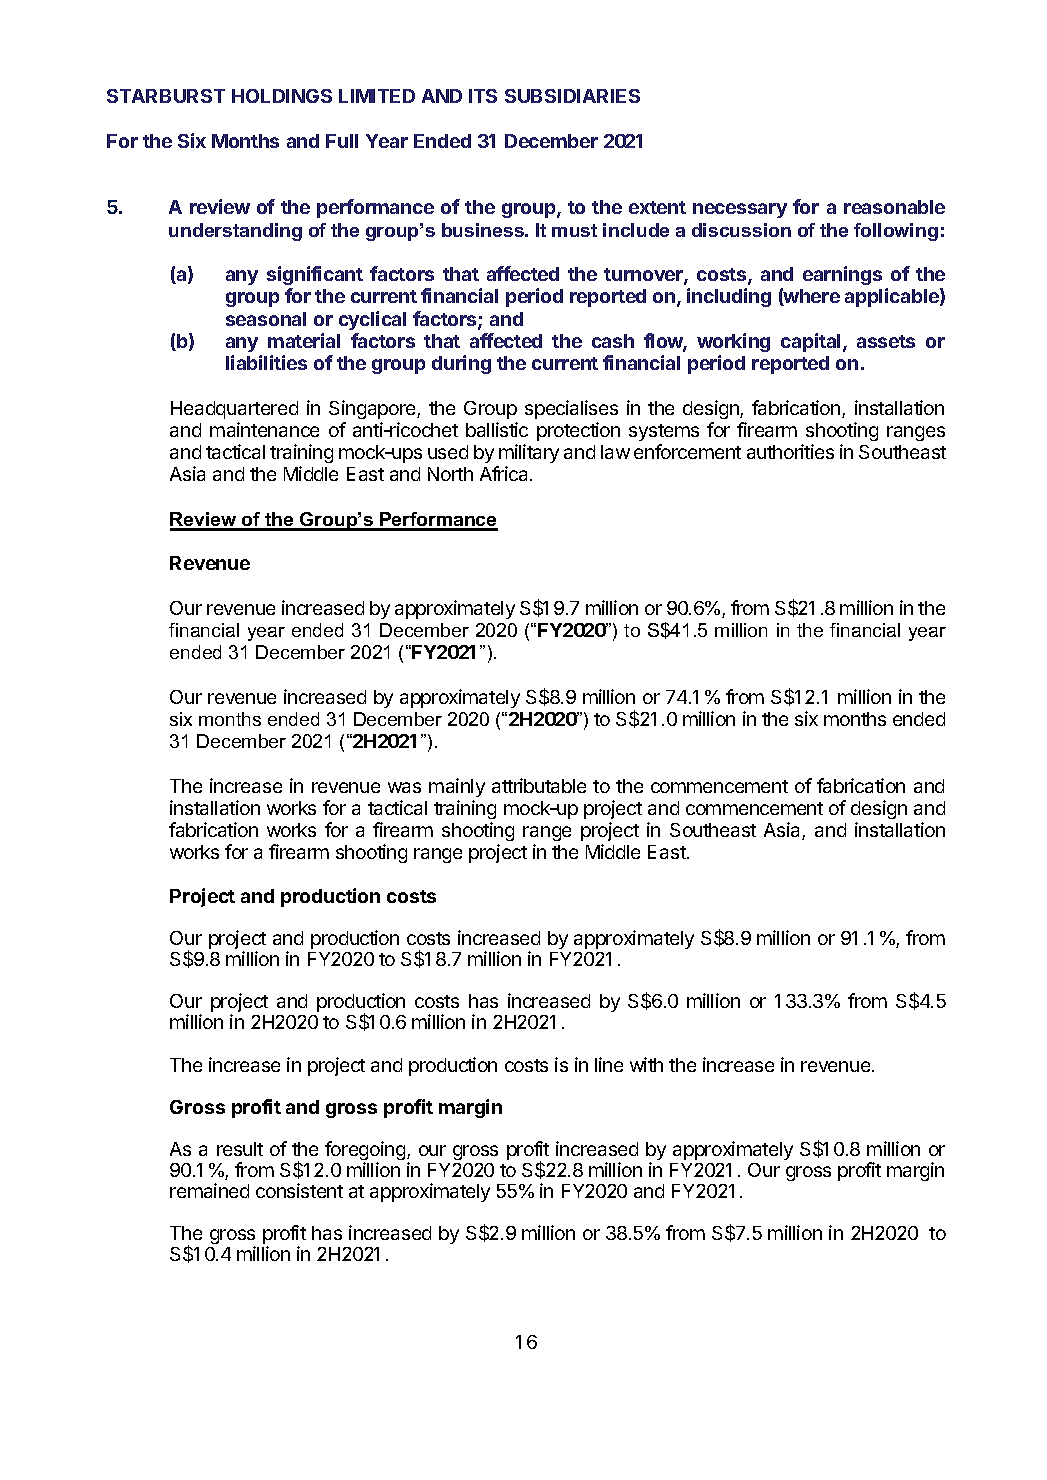 The height and width of the screenshot is (1480, 1047). What do you see at coordinates (282, 96) in the screenshot?
I see `HOLDINGS` at bounding box center [282, 96].
